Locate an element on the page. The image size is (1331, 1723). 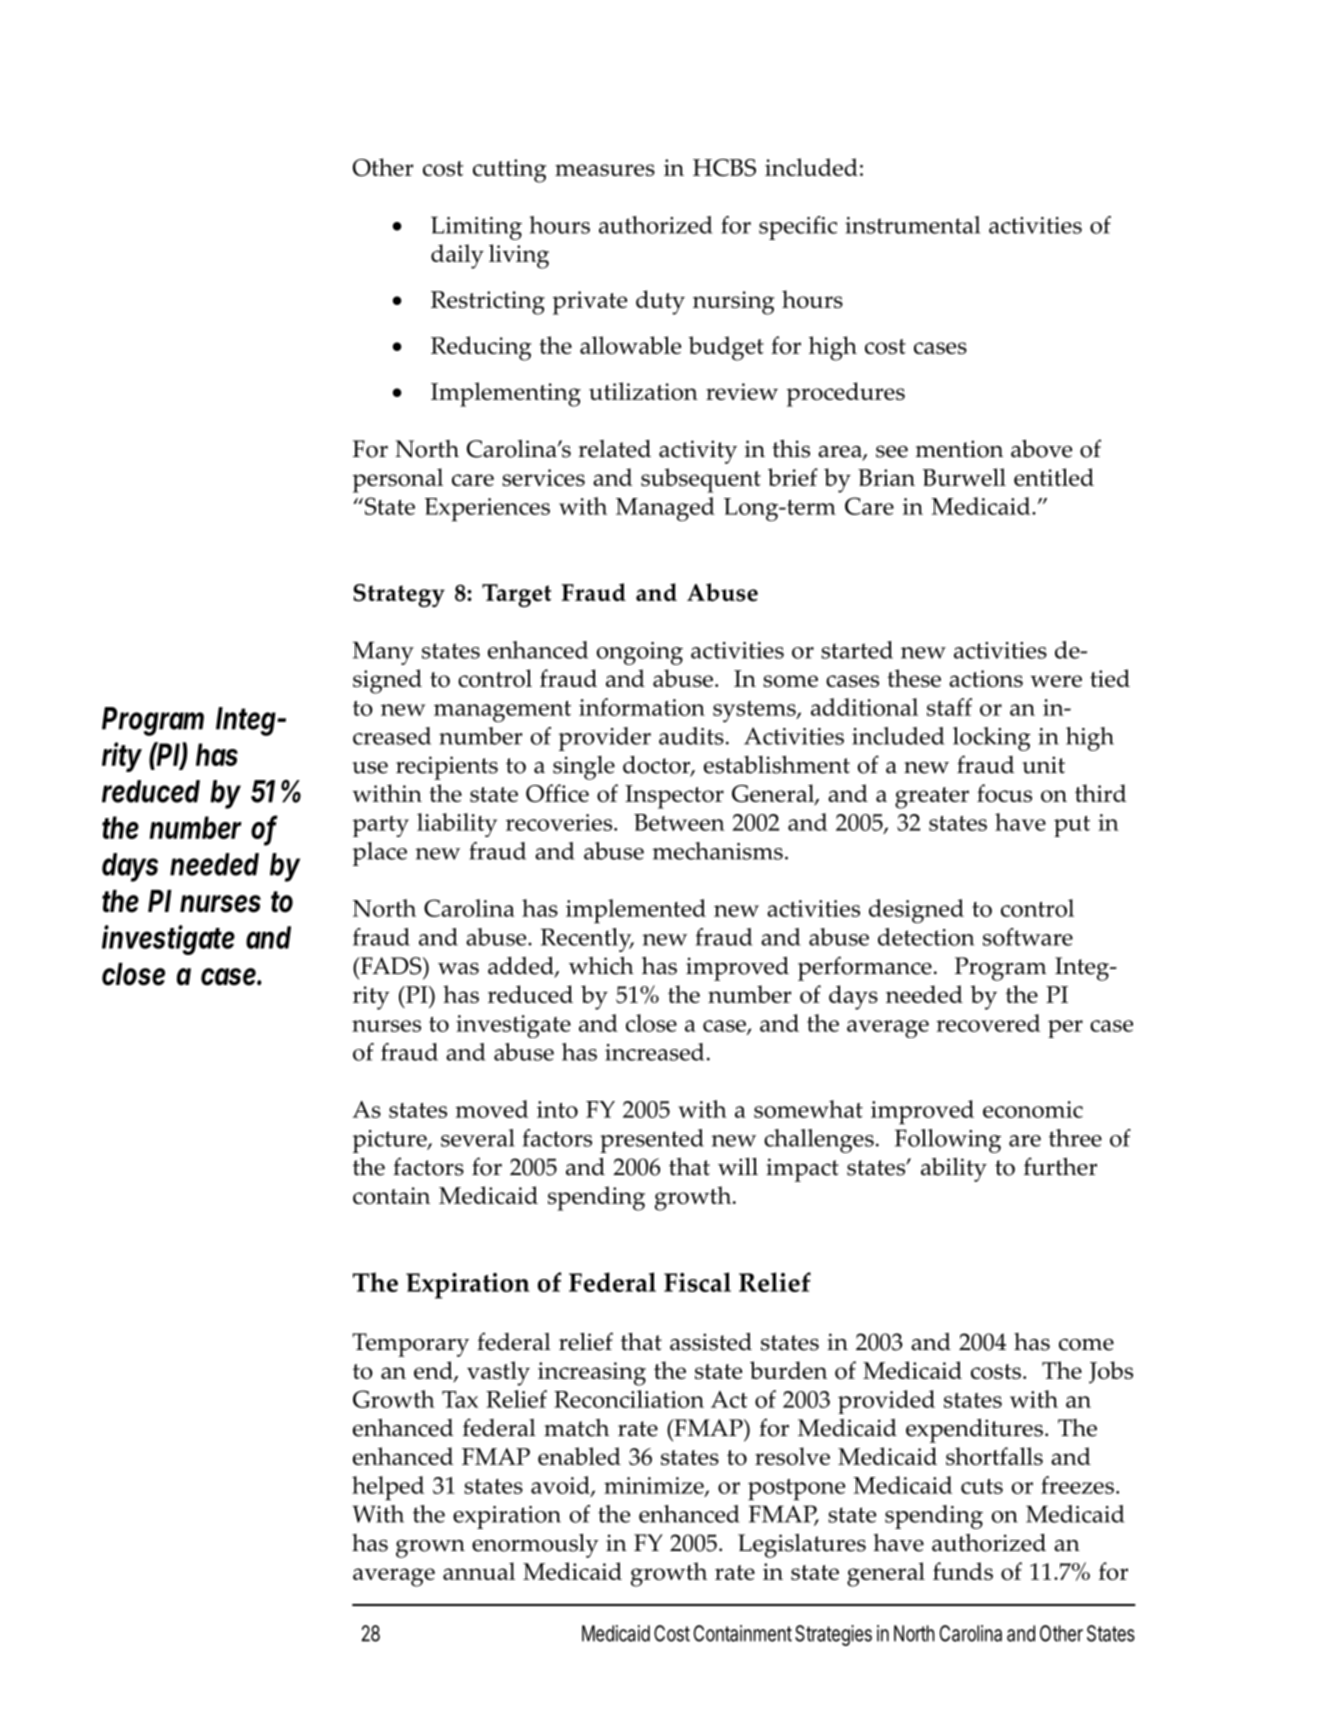
Legislatures is located at coordinates (802, 1546).
